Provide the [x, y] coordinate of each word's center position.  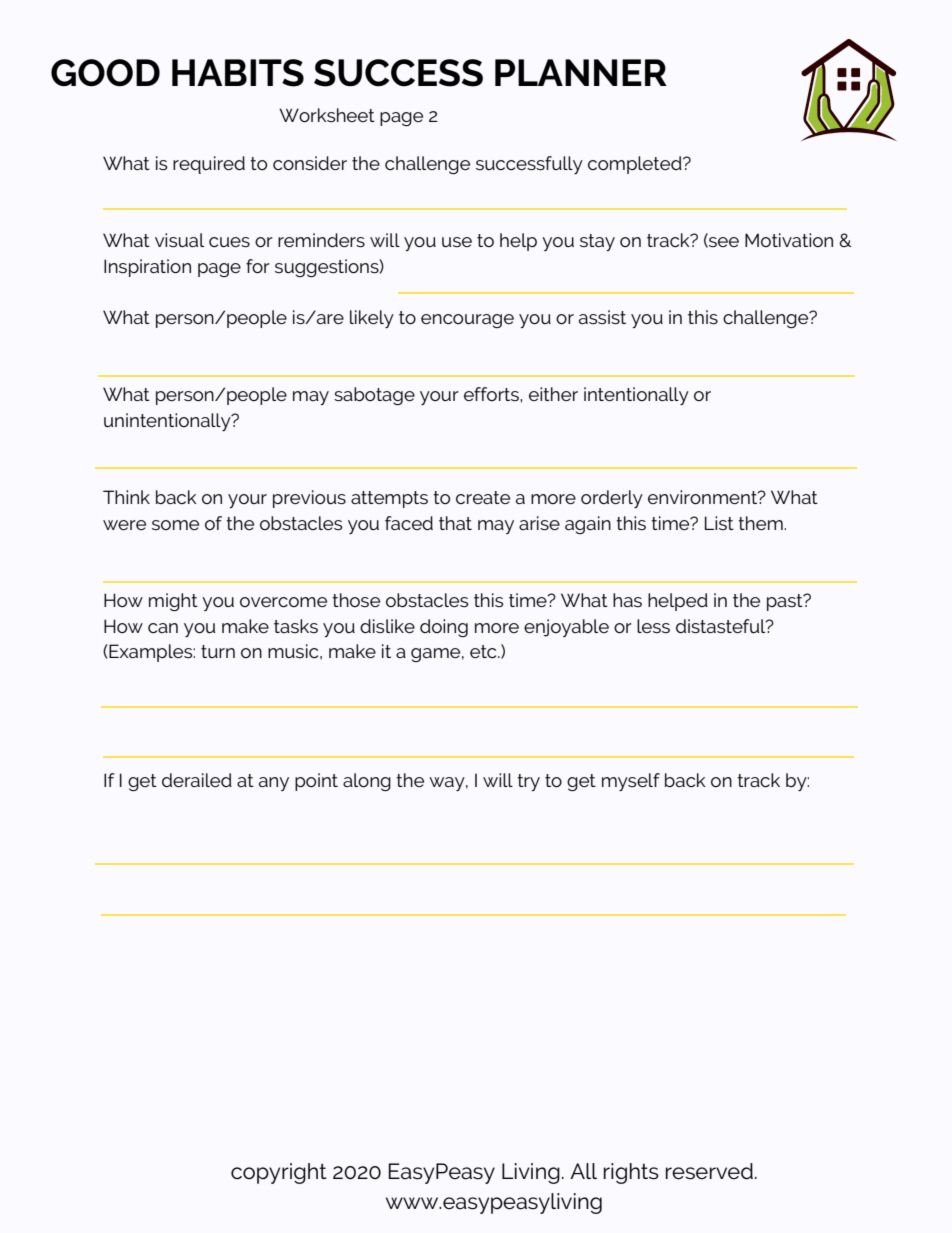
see [723, 242]
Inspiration [147, 268]
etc [484, 651]
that [455, 523]
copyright [279, 1173]
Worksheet [327, 115]
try [528, 782]
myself [631, 782]
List [719, 523]
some [175, 525]
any [274, 784]
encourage [467, 321]
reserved [709, 1171]
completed [636, 165]
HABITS [238, 73]
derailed [197, 780]
